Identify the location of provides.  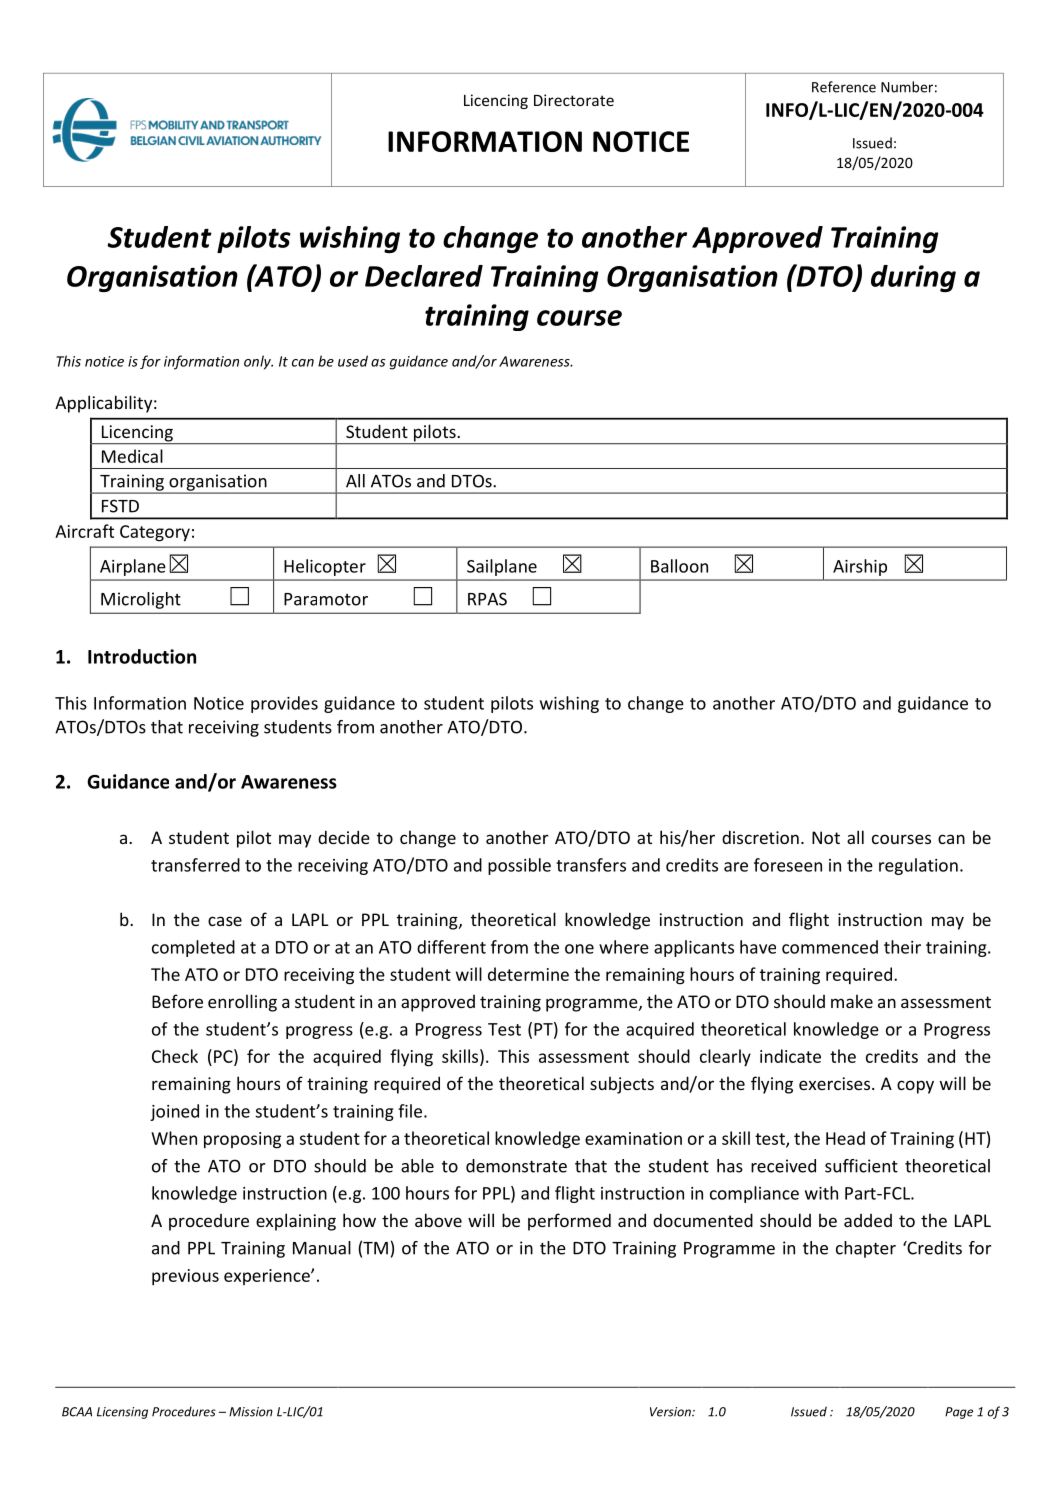
(284, 704).
